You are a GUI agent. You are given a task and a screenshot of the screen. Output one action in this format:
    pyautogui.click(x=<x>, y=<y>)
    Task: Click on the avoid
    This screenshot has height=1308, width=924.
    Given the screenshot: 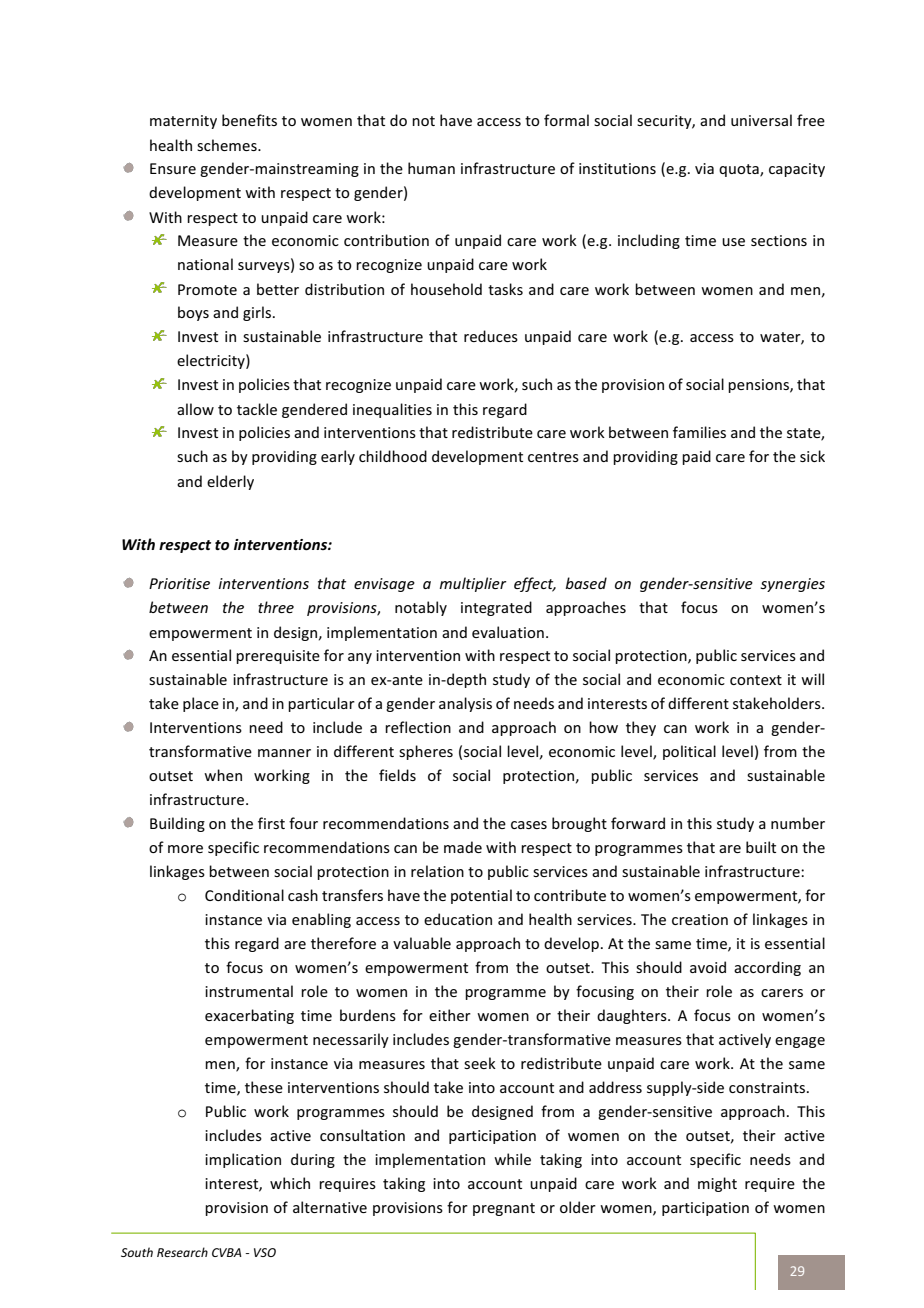 What is the action you would take?
    pyautogui.click(x=708, y=967)
